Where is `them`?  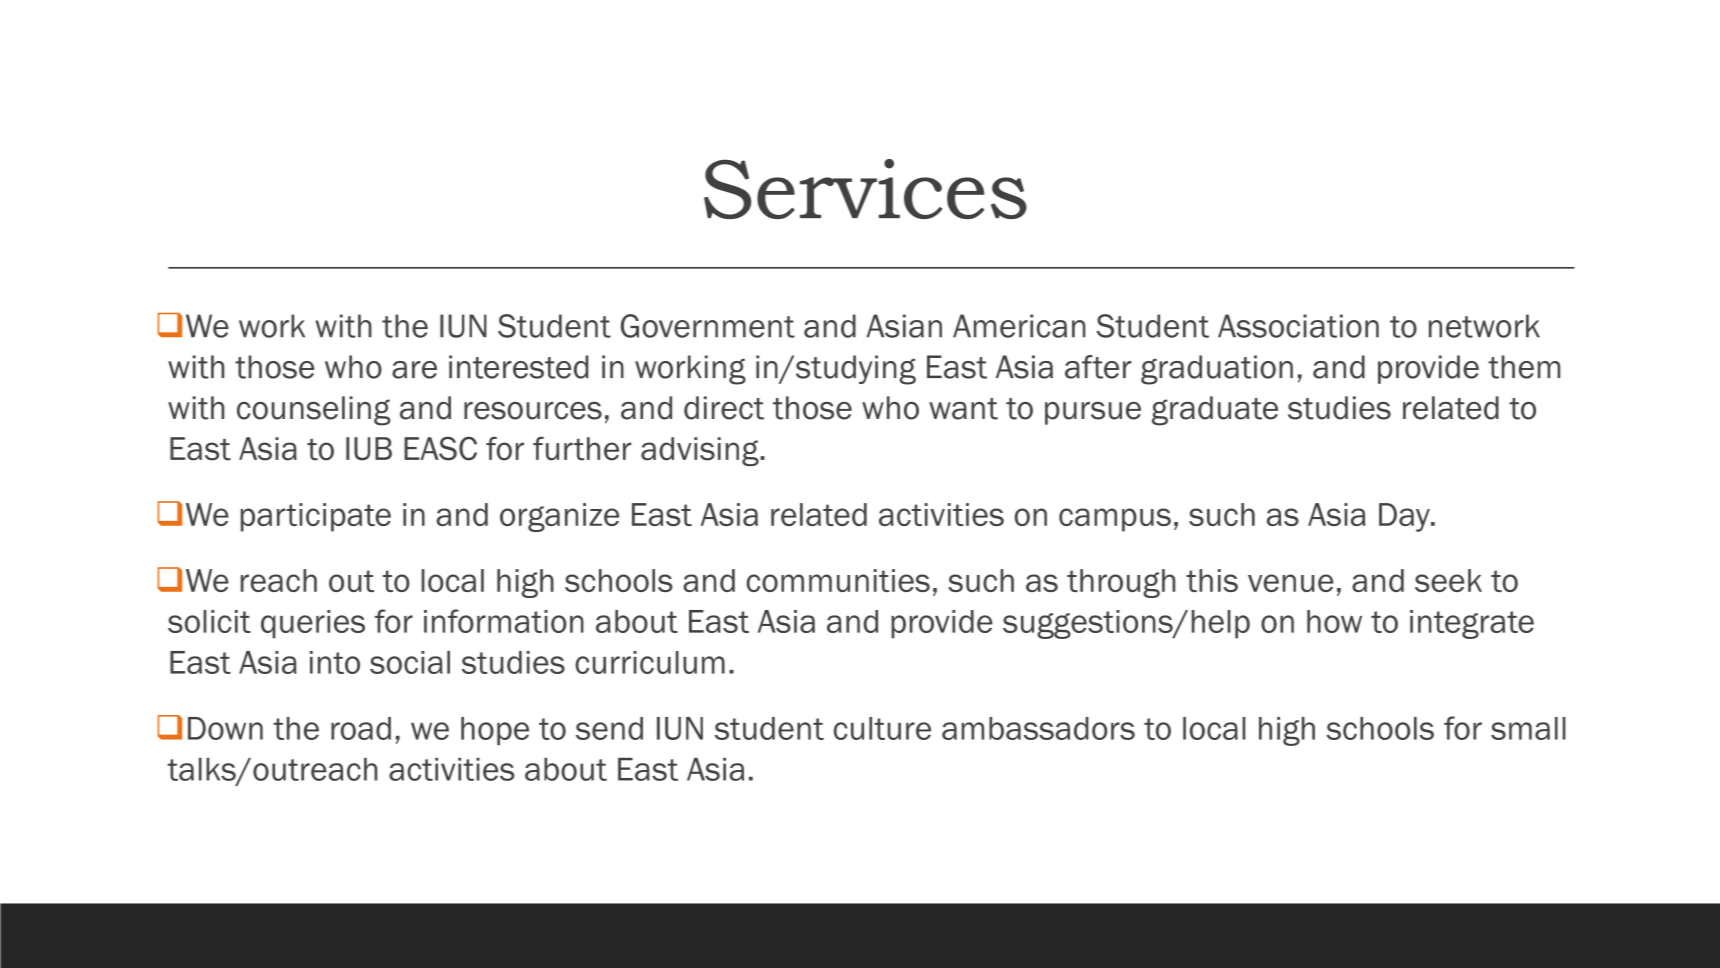
them is located at coordinates (1524, 367).
